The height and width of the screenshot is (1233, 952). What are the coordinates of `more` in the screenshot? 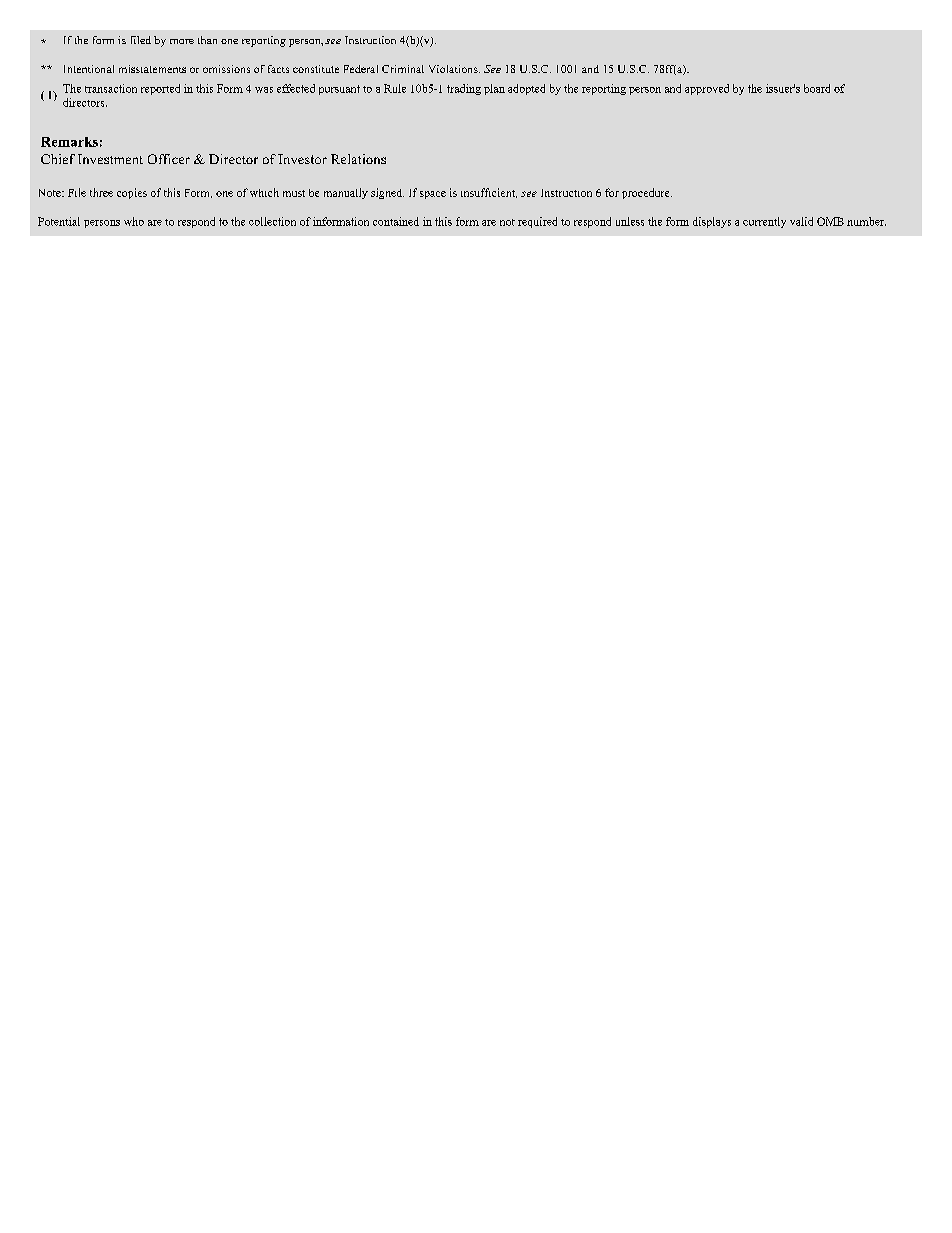 It's located at (182, 41).
